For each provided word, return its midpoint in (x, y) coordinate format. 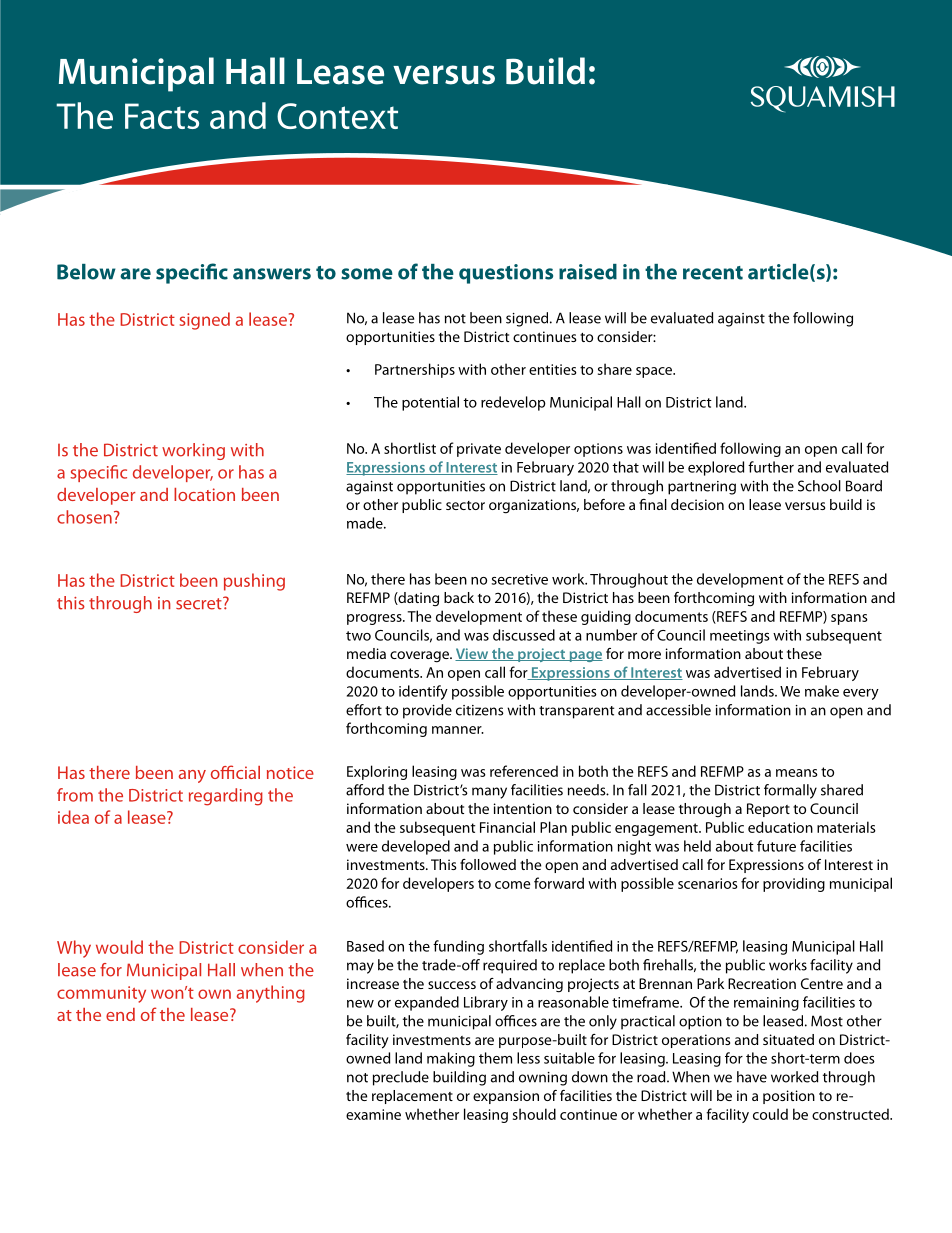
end (120, 1014)
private (479, 450)
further (771, 467)
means (797, 773)
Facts (162, 116)
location (204, 494)
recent (713, 273)
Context (337, 116)
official (235, 772)
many (489, 793)
